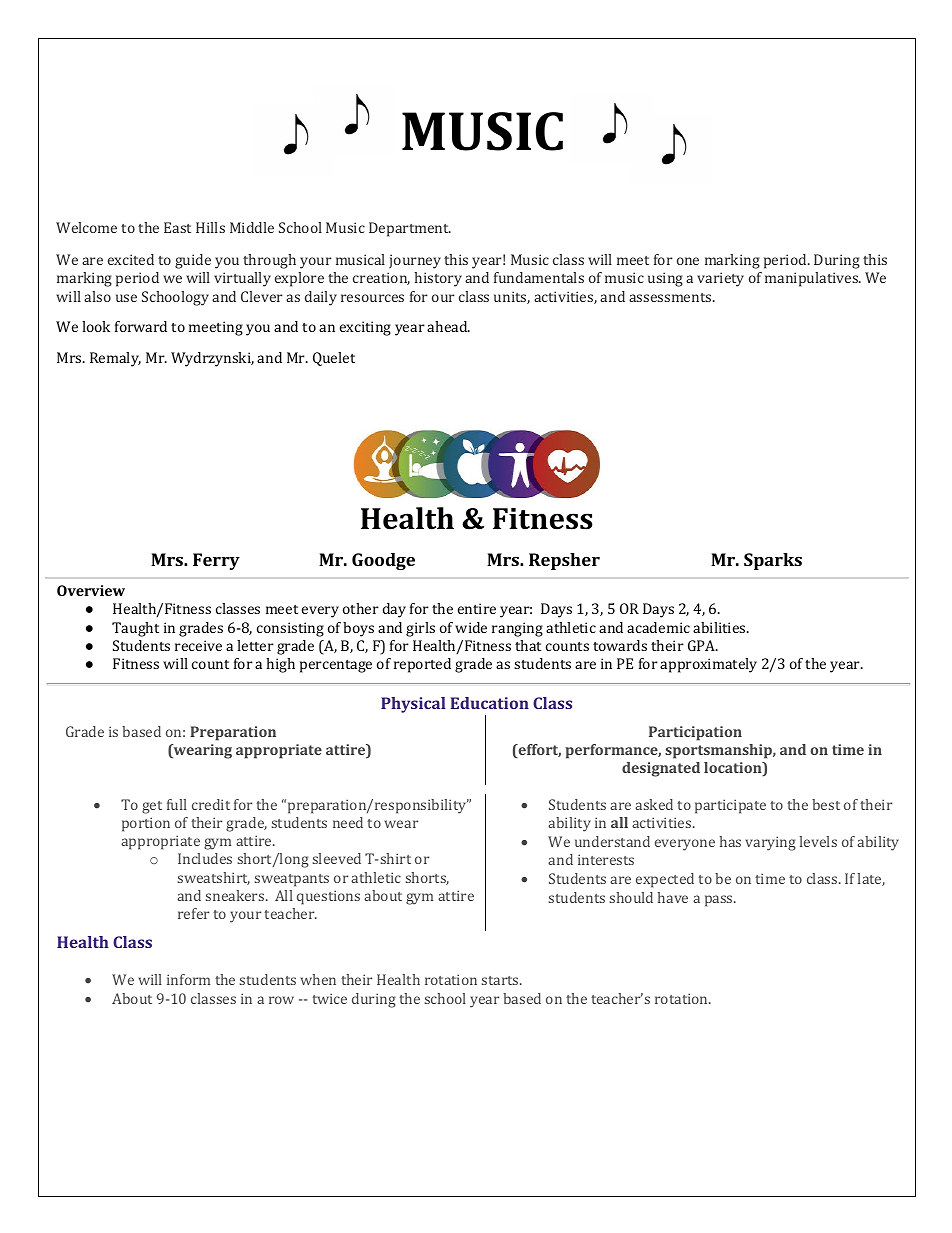 This screenshot has width=952, height=1233. What do you see at coordinates (720, 279) in the screenshot?
I see `variety` at bounding box center [720, 279].
